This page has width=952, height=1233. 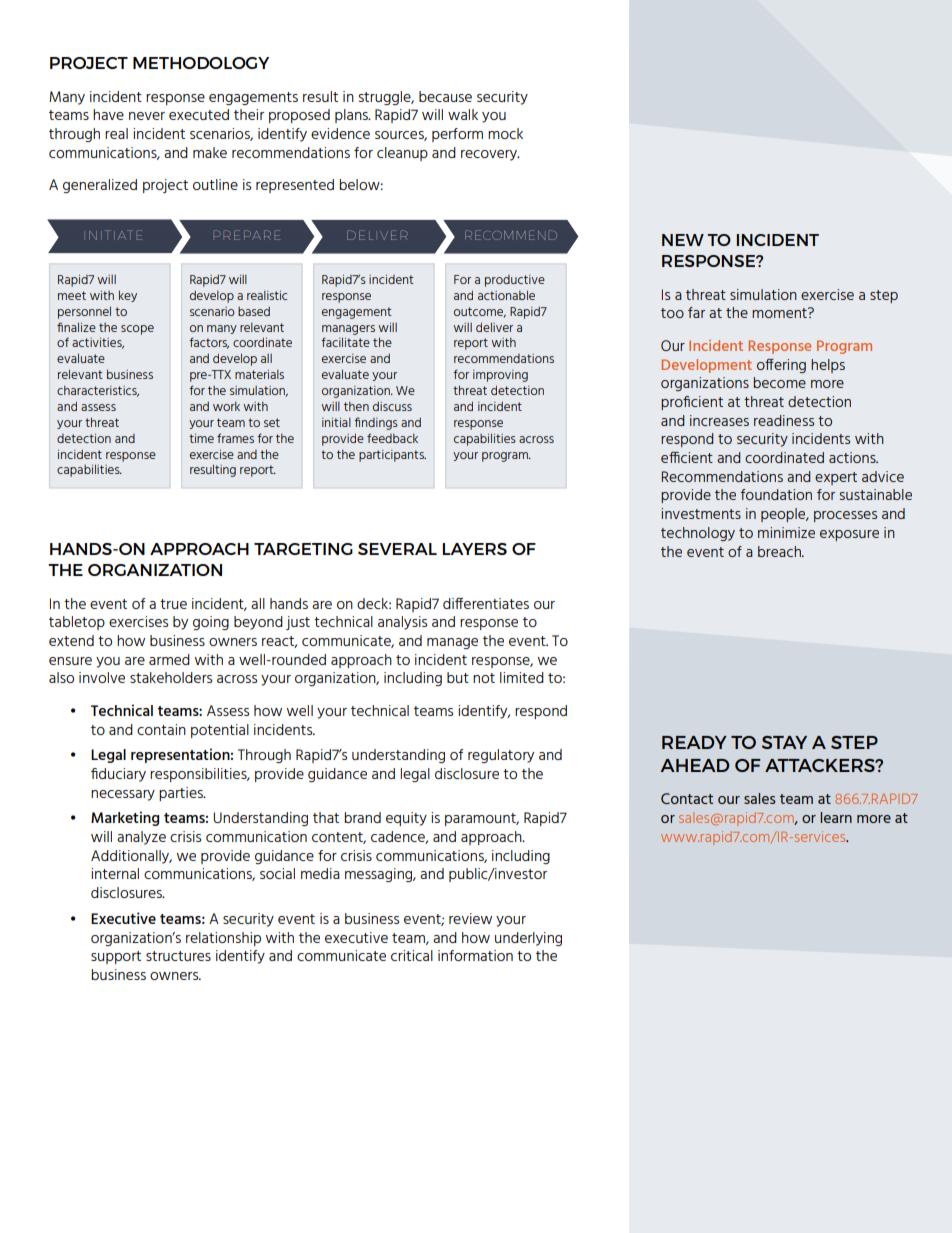 What do you see at coordinates (780, 312) in the page?
I see `moment` at bounding box center [780, 312].
